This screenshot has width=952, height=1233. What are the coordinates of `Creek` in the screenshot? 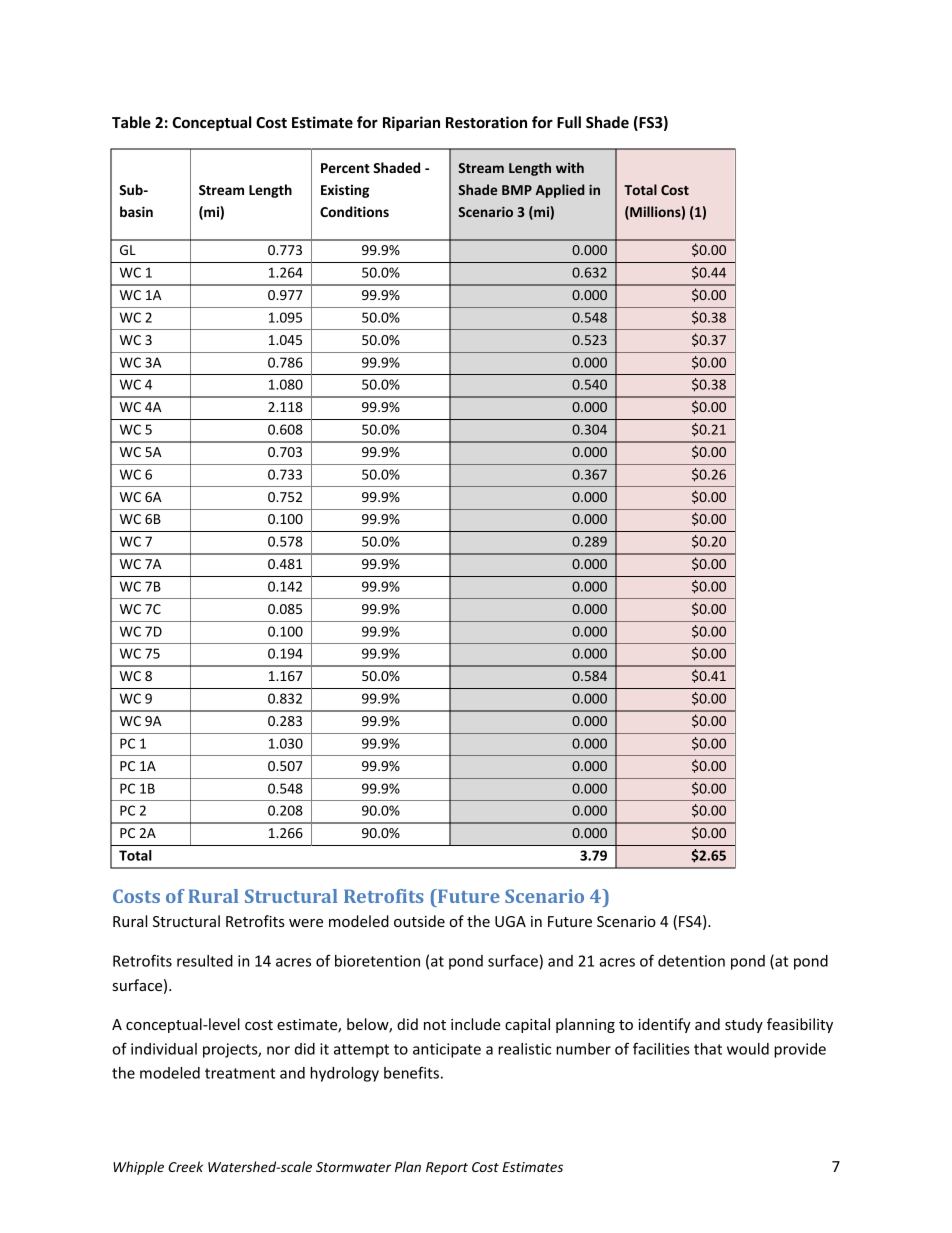 It's located at (185, 1166).
